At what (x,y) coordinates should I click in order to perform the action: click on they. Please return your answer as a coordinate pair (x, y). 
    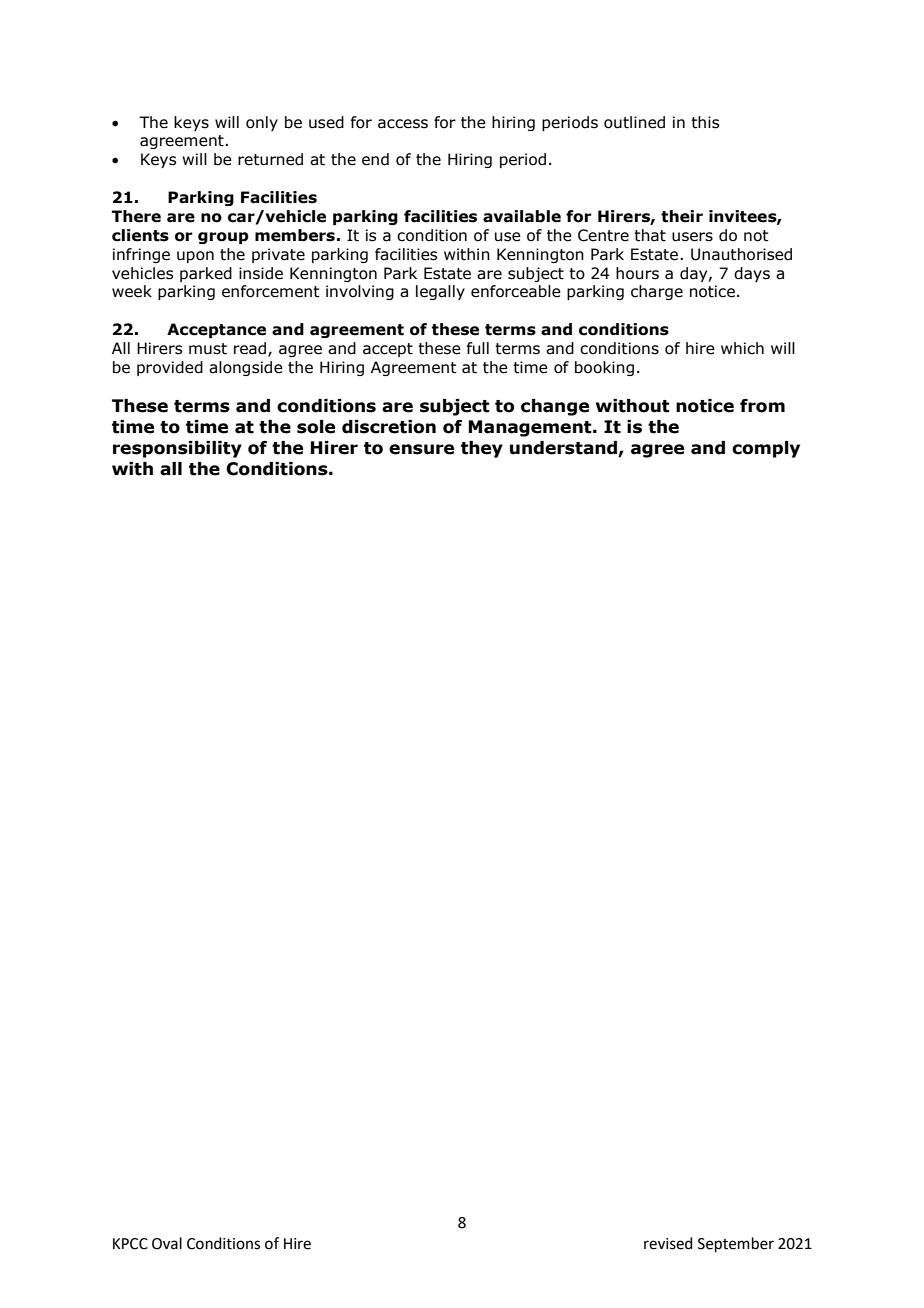
    Looking at the image, I should click on (482, 449).
